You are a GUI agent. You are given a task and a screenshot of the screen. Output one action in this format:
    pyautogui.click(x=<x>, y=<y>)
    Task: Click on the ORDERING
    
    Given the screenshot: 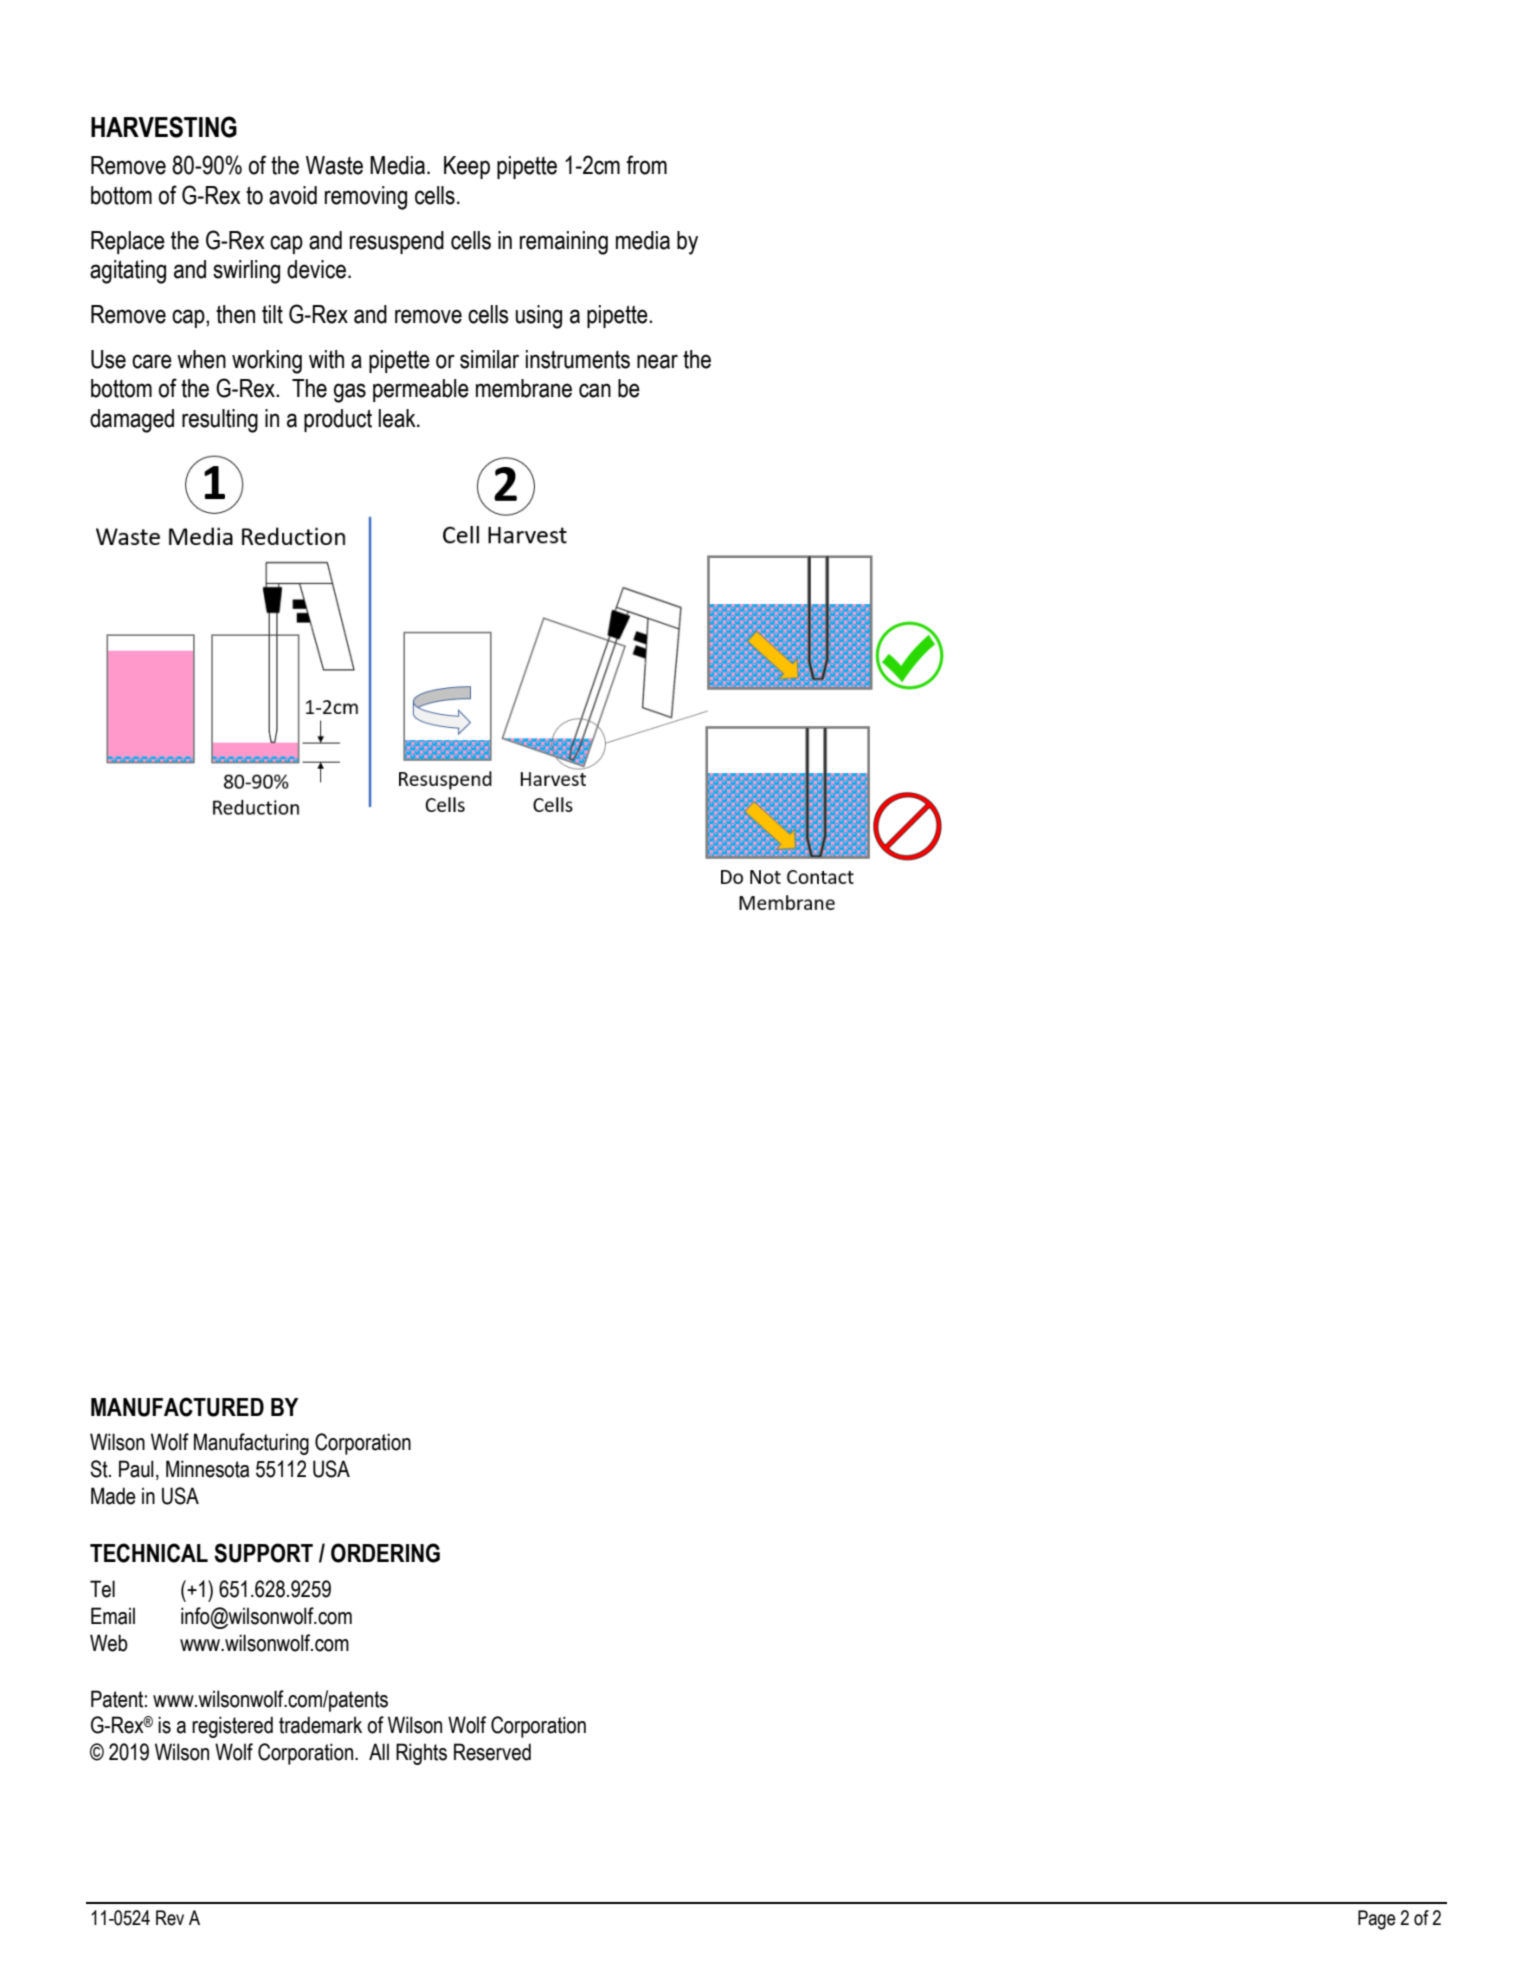 What is the action you would take?
    pyautogui.click(x=385, y=1553)
